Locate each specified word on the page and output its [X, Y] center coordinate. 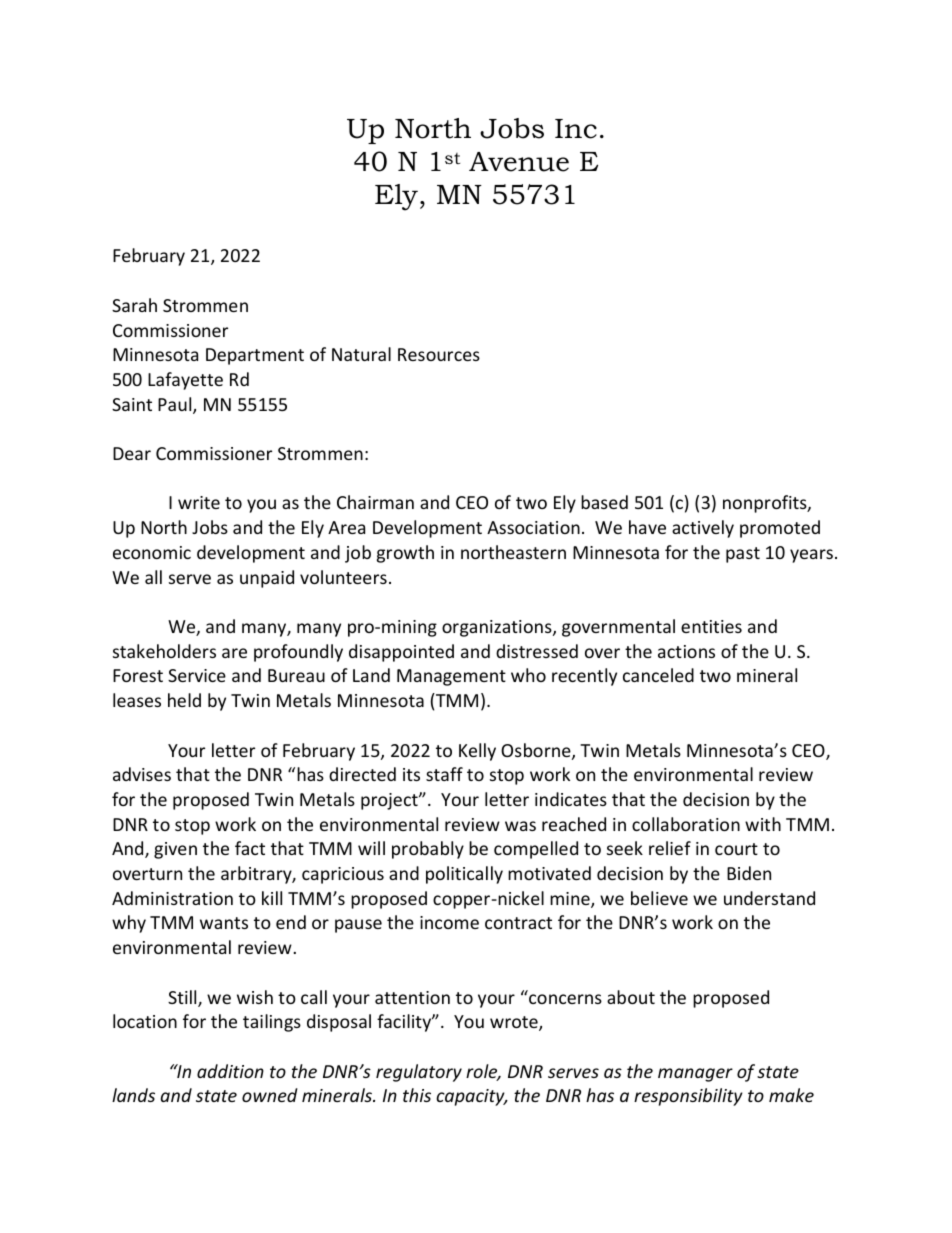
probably [428, 850]
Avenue [519, 162]
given [175, 850]
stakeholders [164, 651]
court [736, 849]
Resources [439, 354]
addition [230, 1071]
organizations [498, 628]
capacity [471, 1097]
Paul [176, 405]
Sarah [134, 305]
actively [703, 529]
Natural [361, 354]
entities [711, 626]
